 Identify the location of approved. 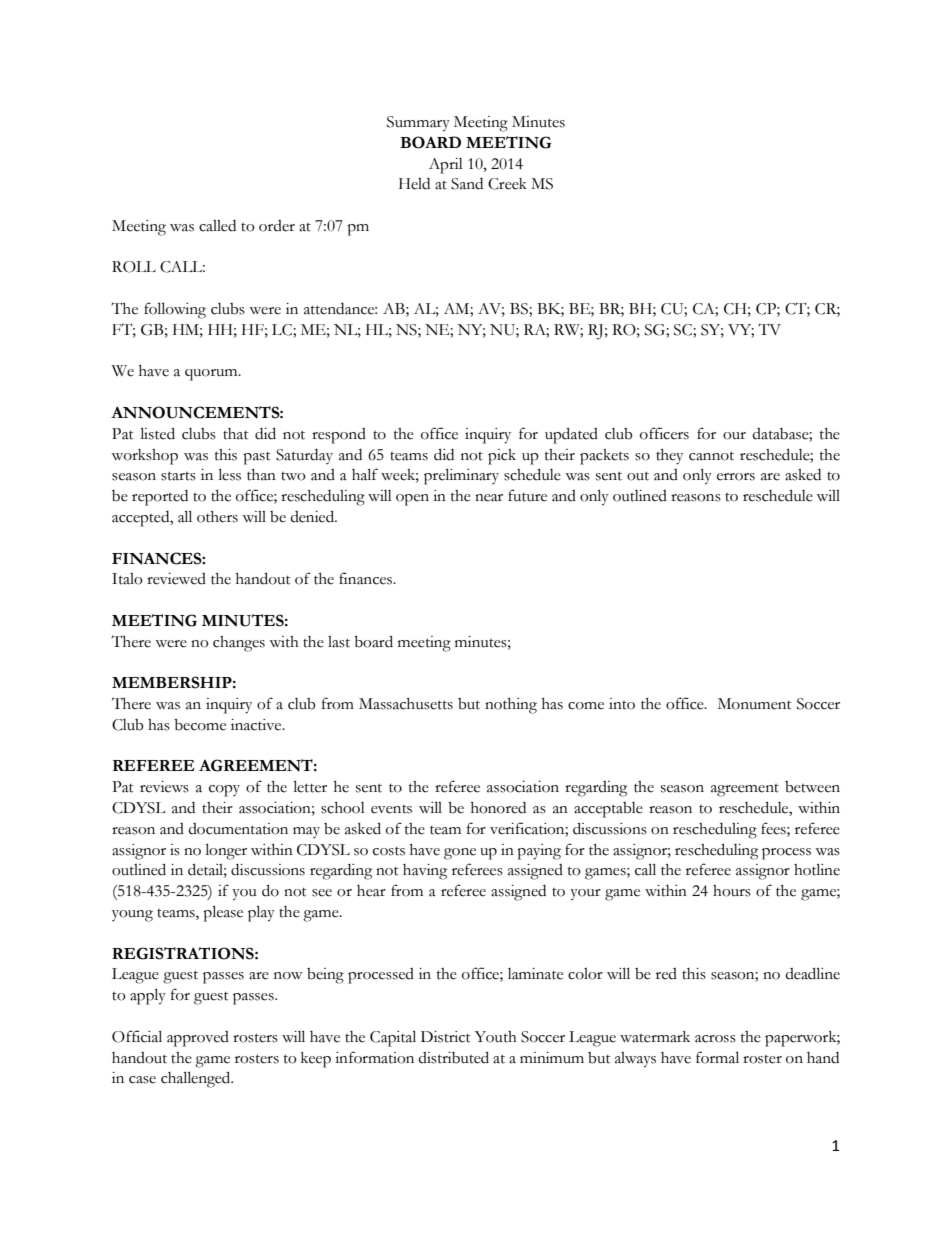
(198, 1039).
